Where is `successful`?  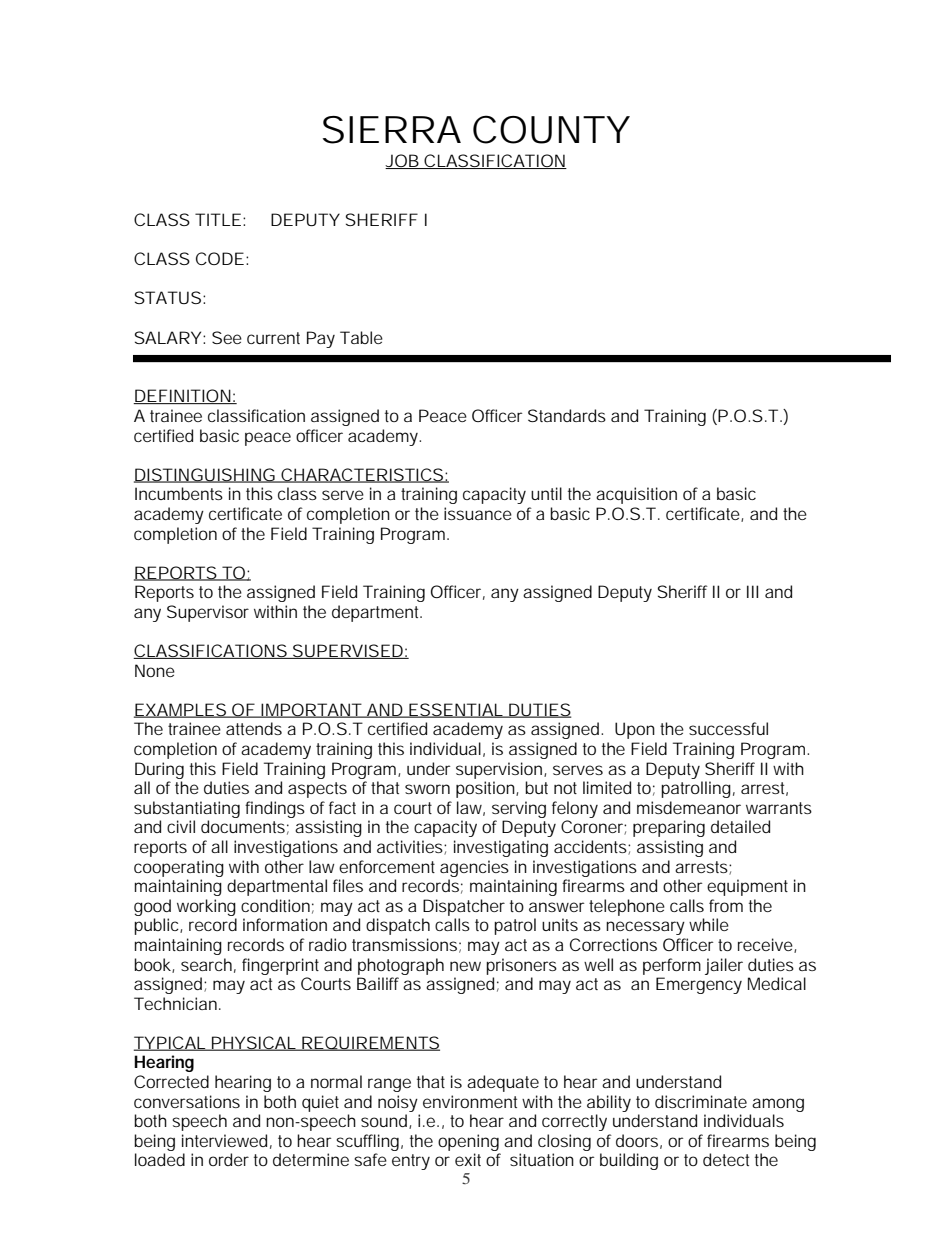 successful is located at coordinates (728, 728).
